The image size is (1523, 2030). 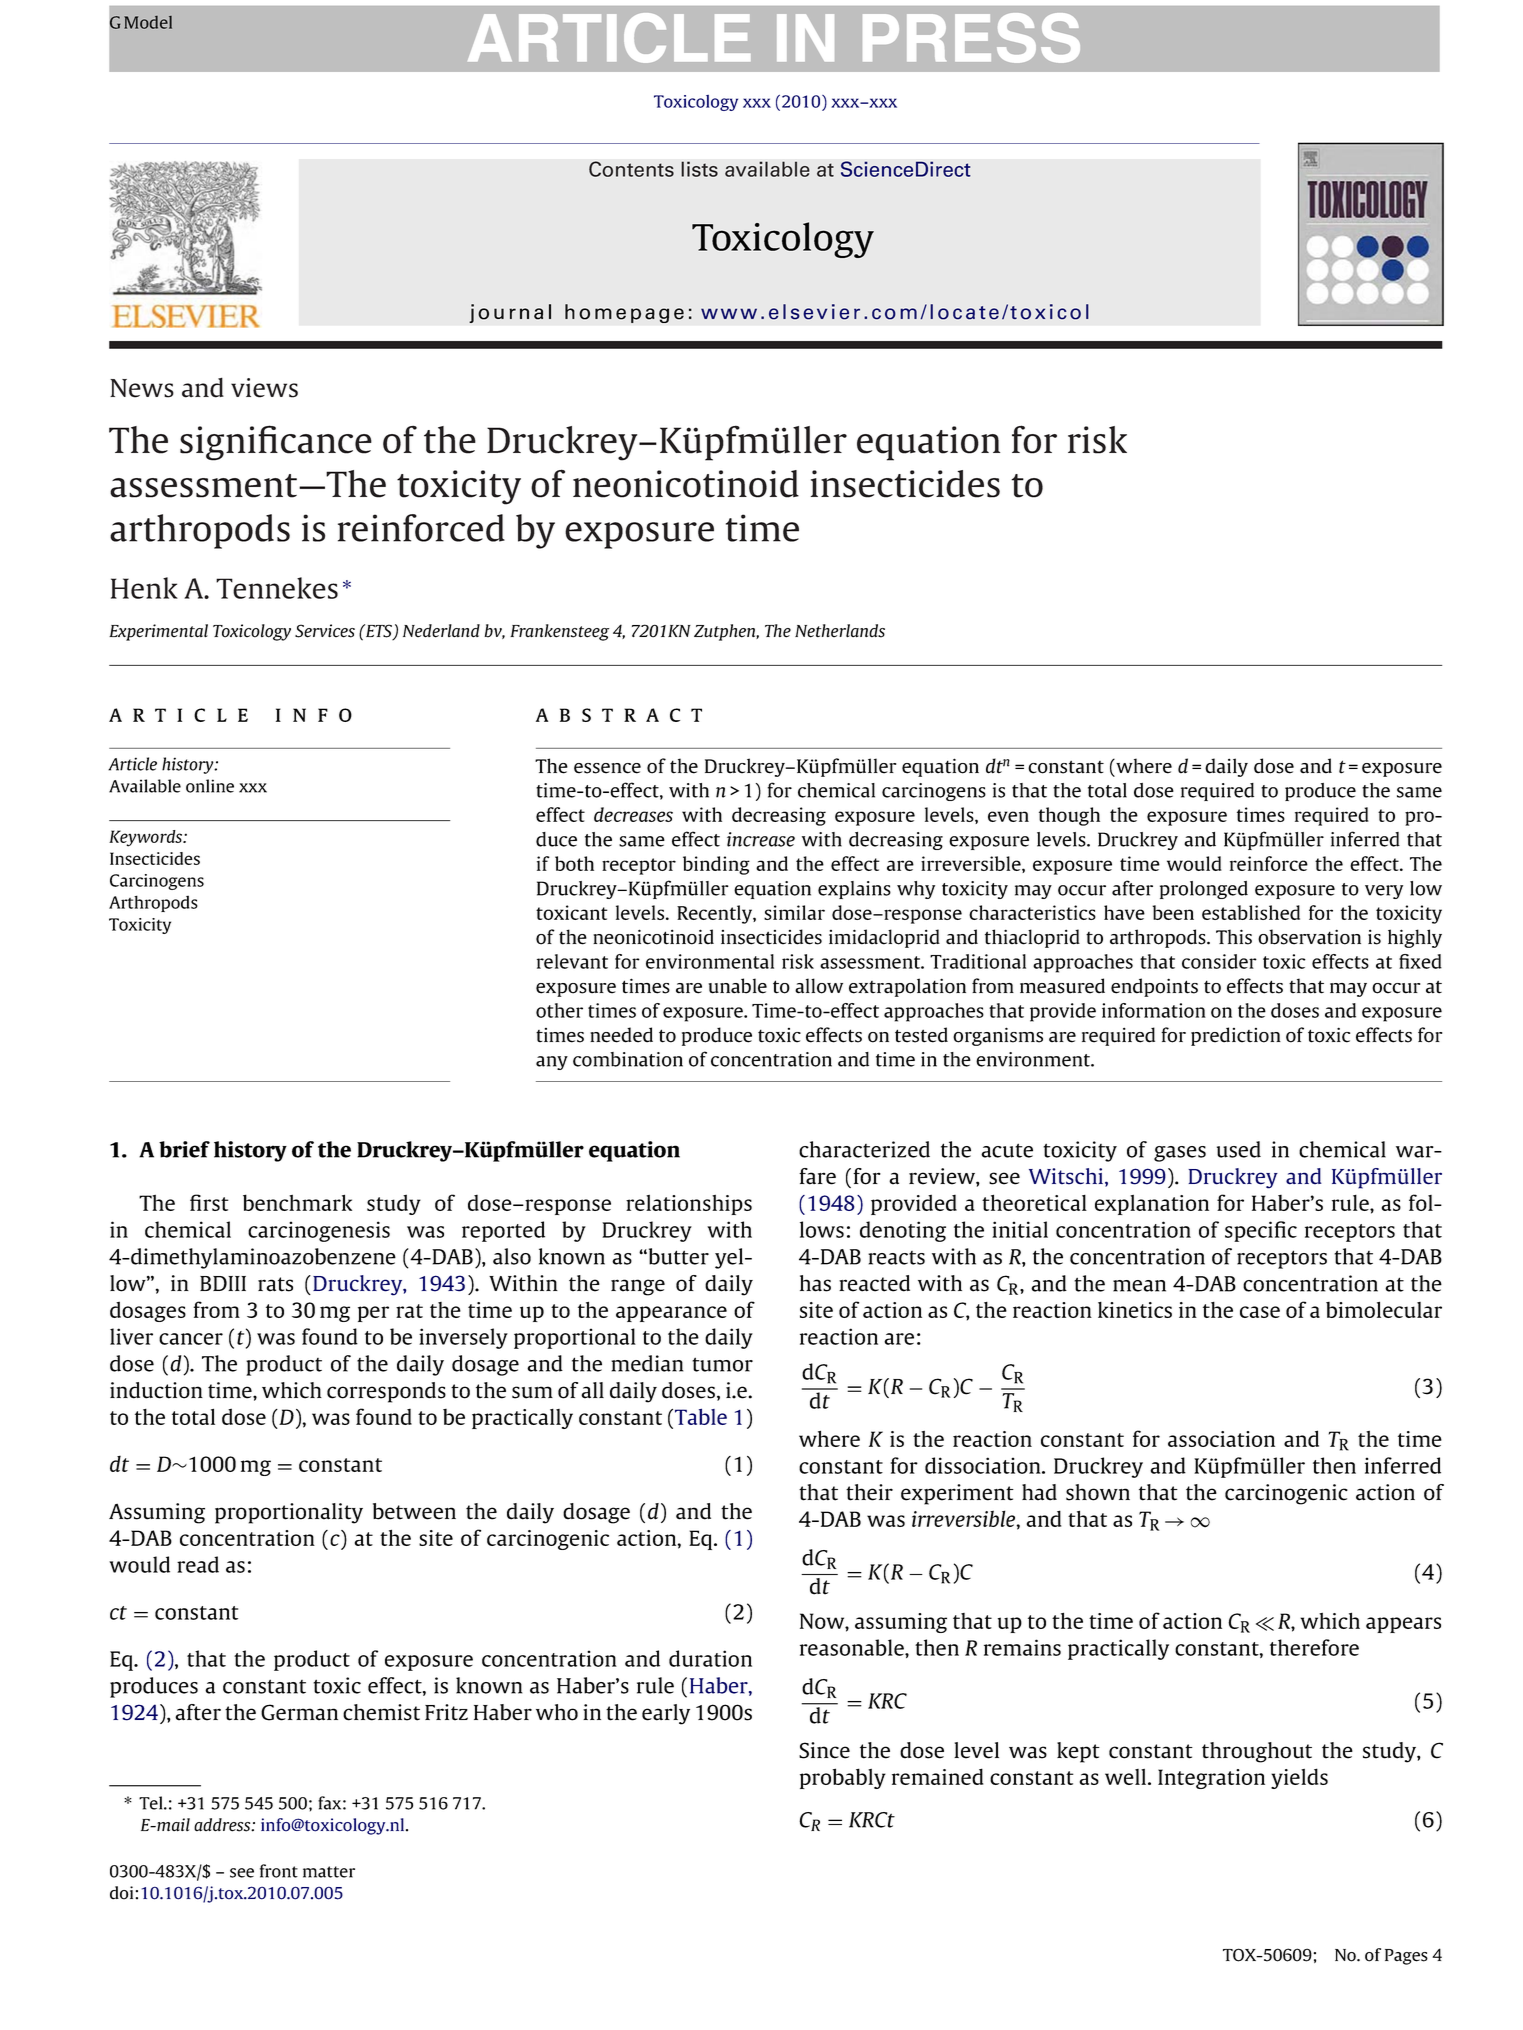 I want to click on homepage, so click(x=624, y=313).
